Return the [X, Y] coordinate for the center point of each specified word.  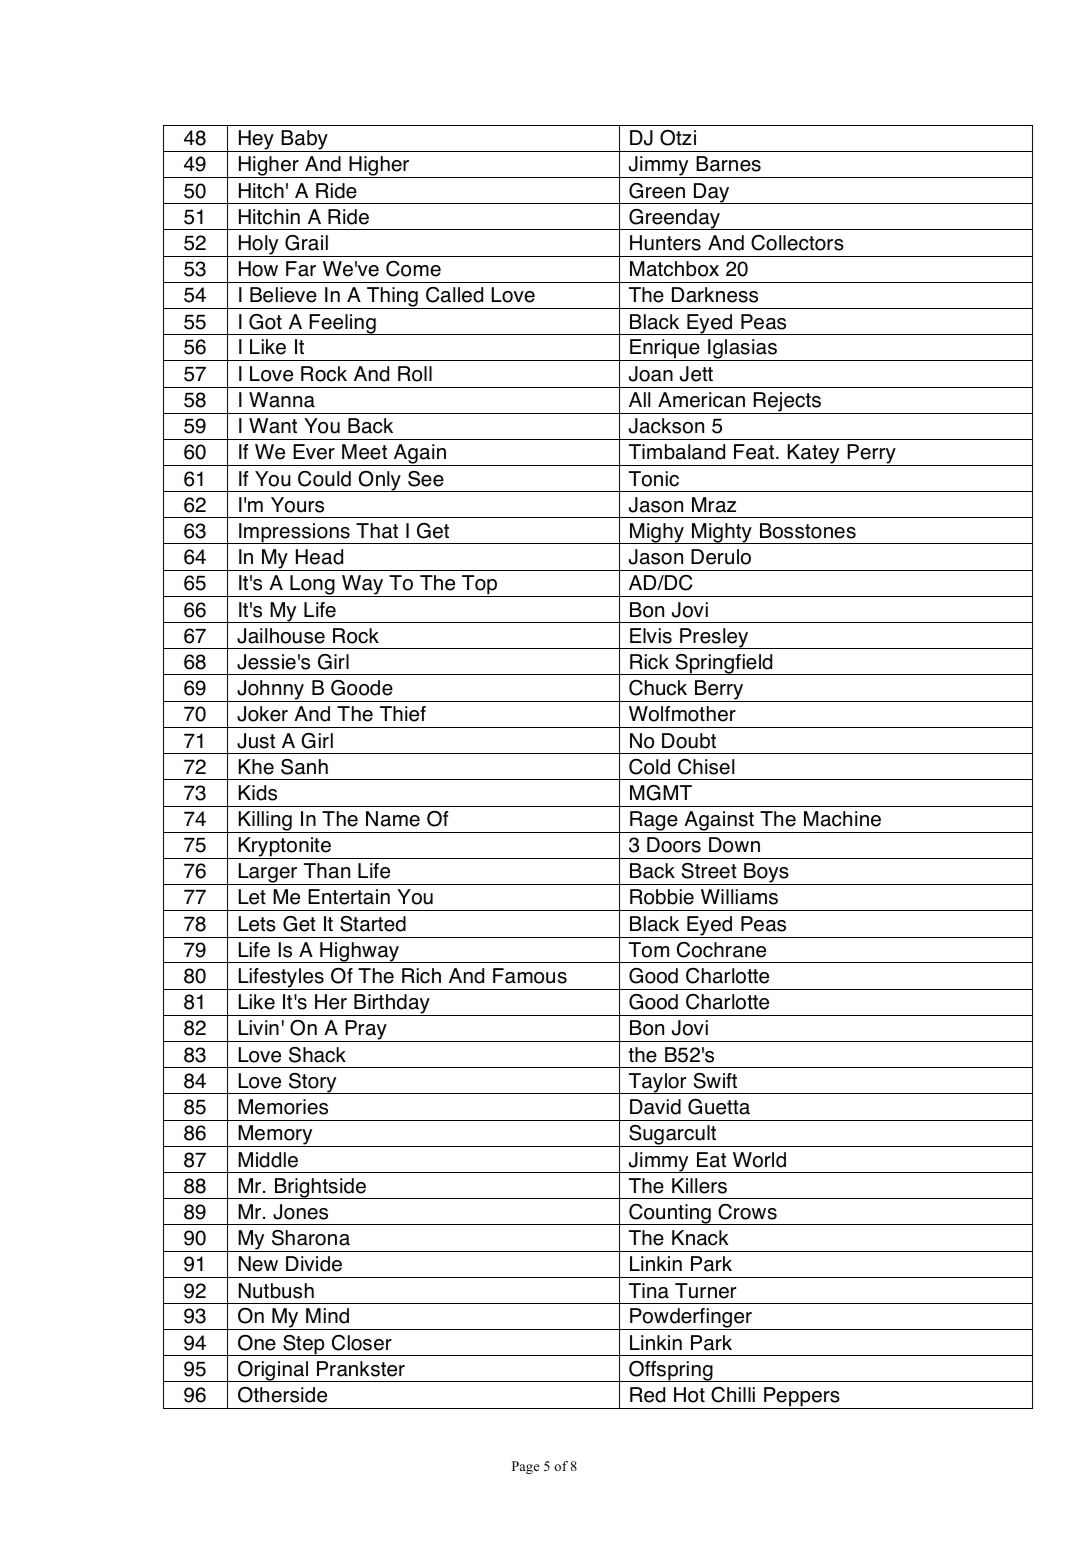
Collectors [797, 243]
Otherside [282, 1395]
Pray [366, 1031]
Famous [530, 976]
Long [312, 586]
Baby [304, 141]
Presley [714, 638]
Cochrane [721, 950]
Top [480, 586]
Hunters [665, 243]
